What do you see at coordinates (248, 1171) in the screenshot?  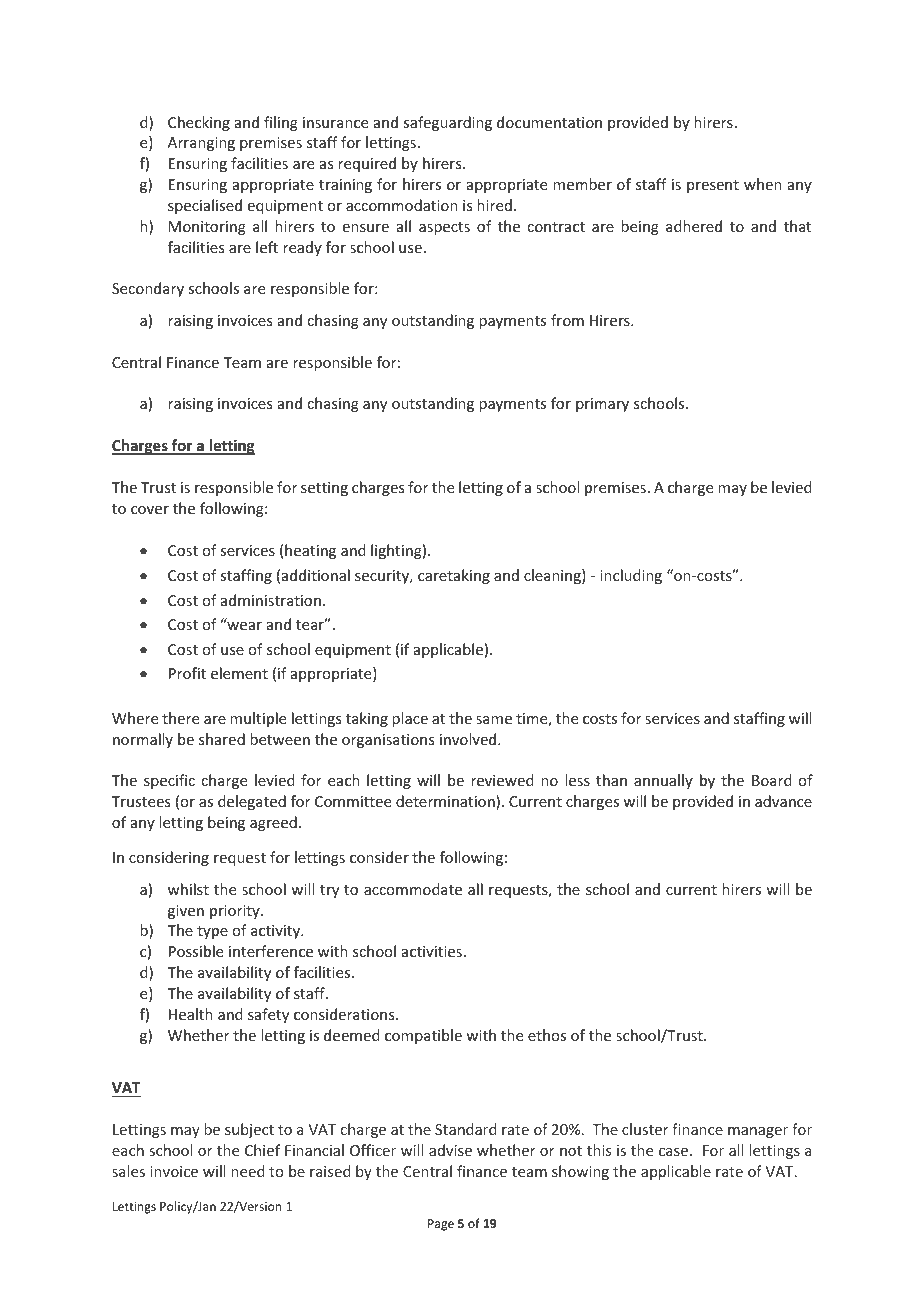 I see `need` at bounding box center [248, 1171].
